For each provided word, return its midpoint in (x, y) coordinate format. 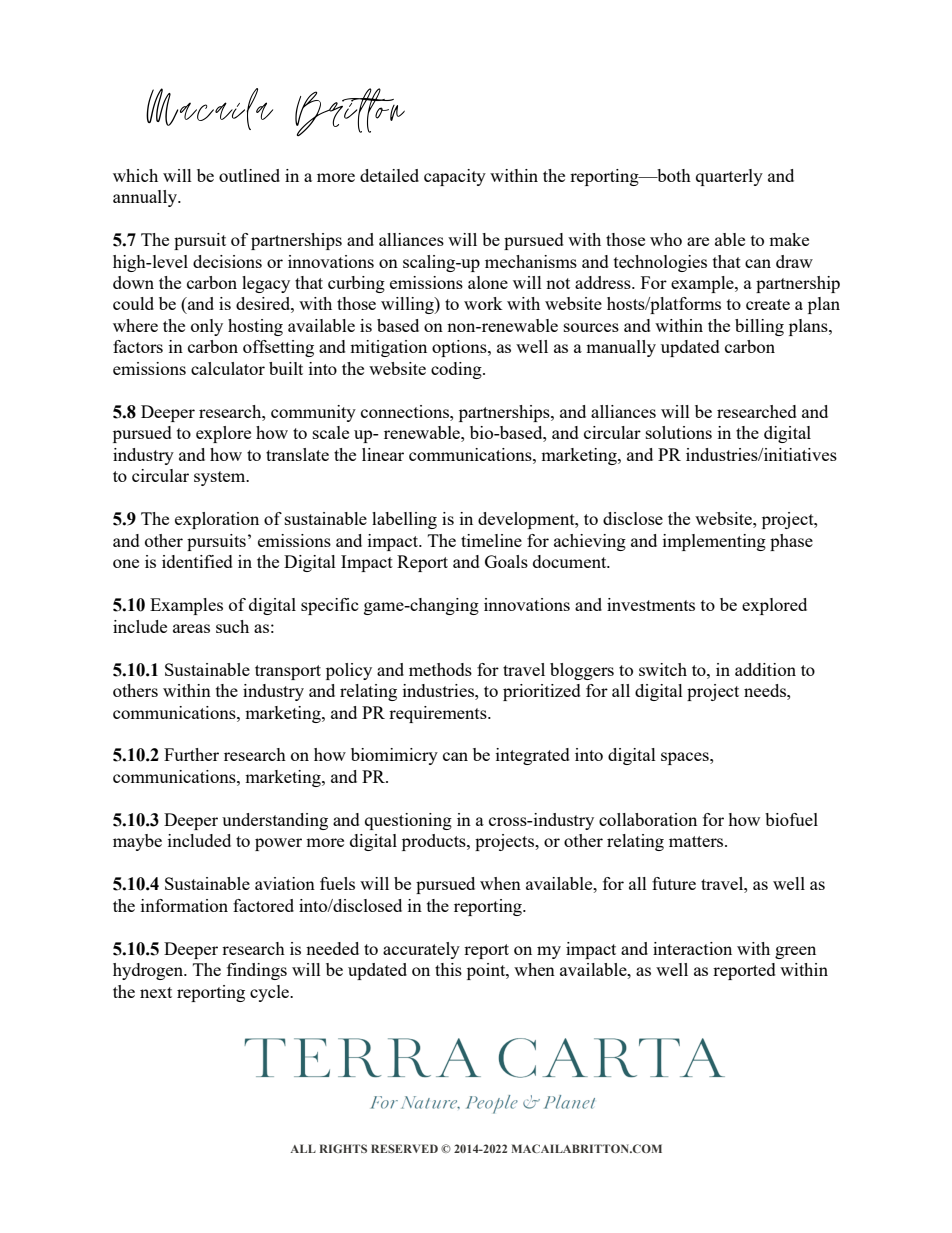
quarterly (729, 177)
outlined (249, 175)
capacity (455, 177)
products (435, 842)
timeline (491, 540)
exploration (217, 520)
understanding (275, 821)
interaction (692, 948)
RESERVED (404, 1148)
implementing (714, 542)
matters (697, 841)
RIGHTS (343, 1148)
